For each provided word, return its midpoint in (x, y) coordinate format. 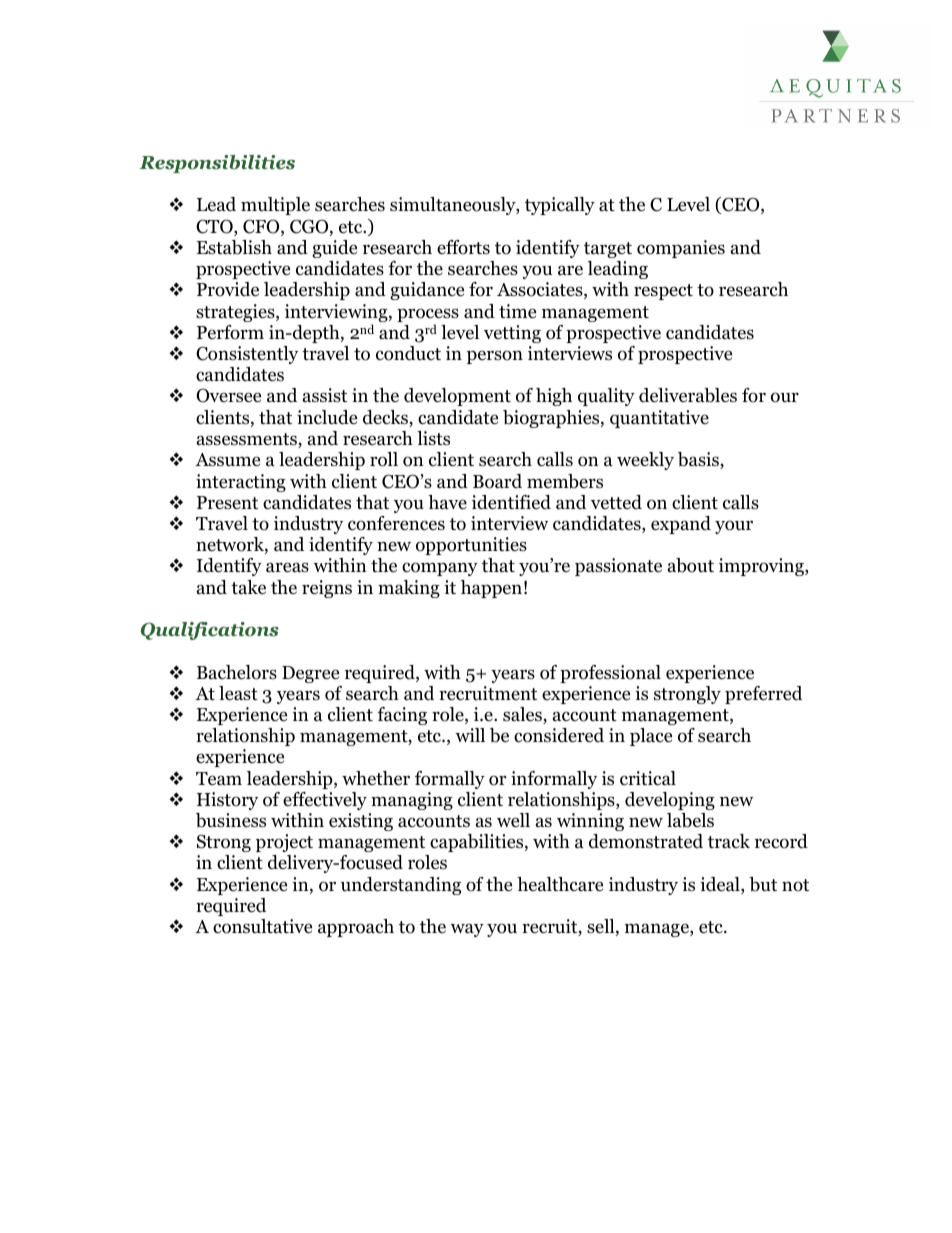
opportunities (471, 546)
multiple (275, 206)
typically (560, 206)
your (734, 527)
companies (681, 249)
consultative (262, 926)
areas (287, 567)
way (467, 930)
